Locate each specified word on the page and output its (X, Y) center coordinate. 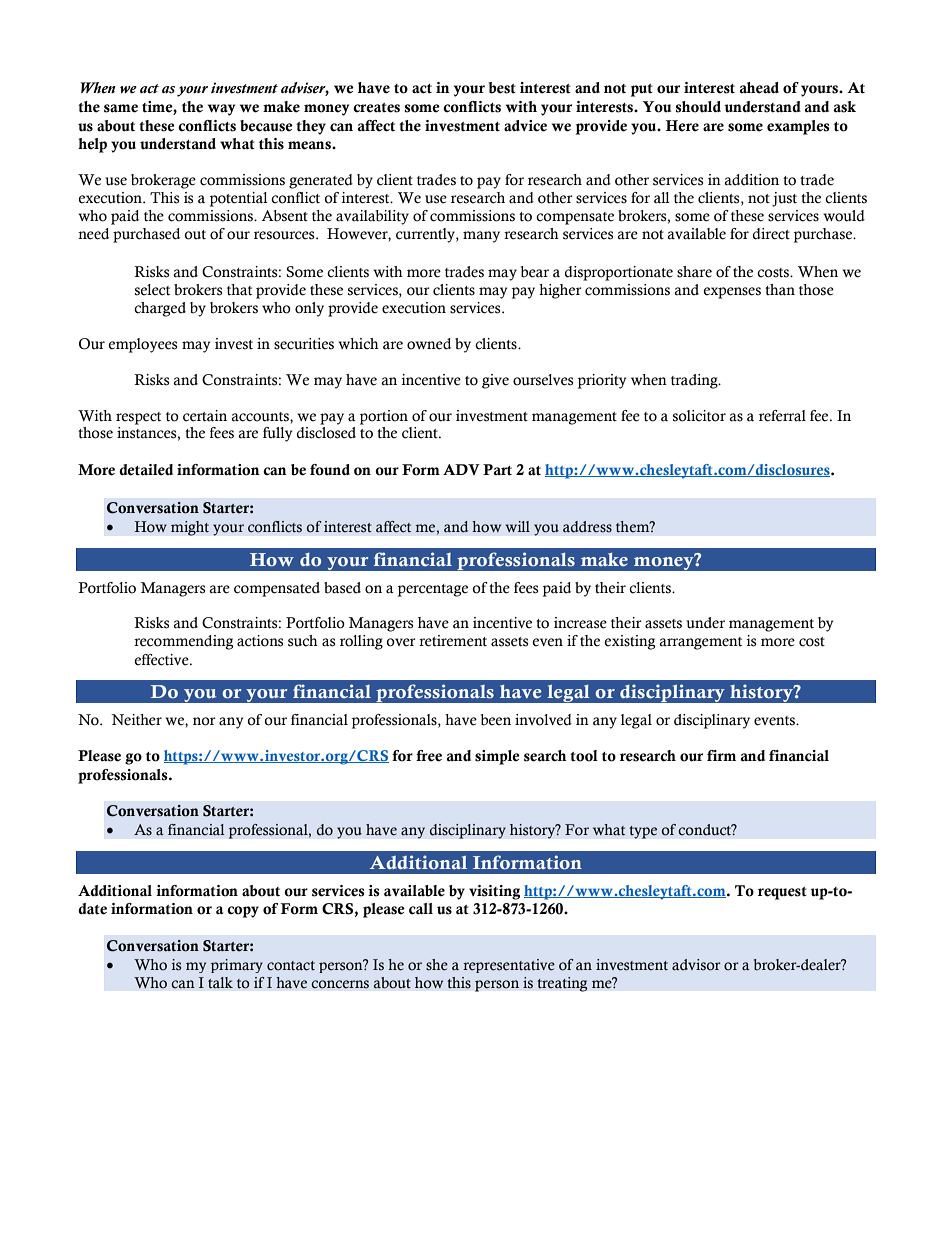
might (190, 528)
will (517, 526)
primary (237, 966)
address (587, 527)
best (502, 88)
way (221, 110)
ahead (759, 88)
